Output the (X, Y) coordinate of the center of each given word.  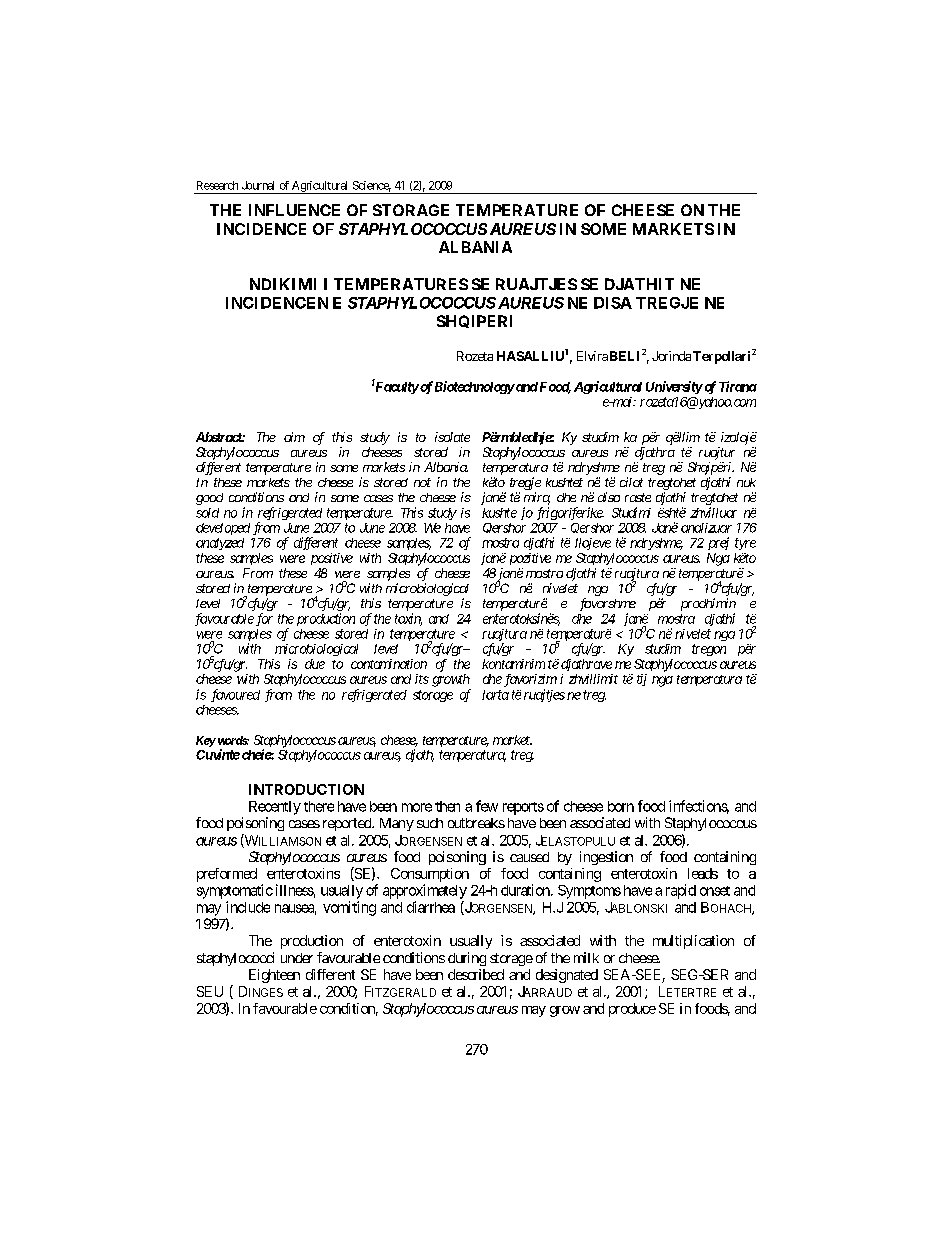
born (621, 806)
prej (718, 543)
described (476, 974)
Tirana (738, 386)
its (422, 679)
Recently (275, 808)
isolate (452, 437)
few (487, 806)
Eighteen (274, 976)
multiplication (693, 942)
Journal (258, 185)
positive (332, 559)
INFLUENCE (294, 210)
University (674, 387)
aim (294, 437)
